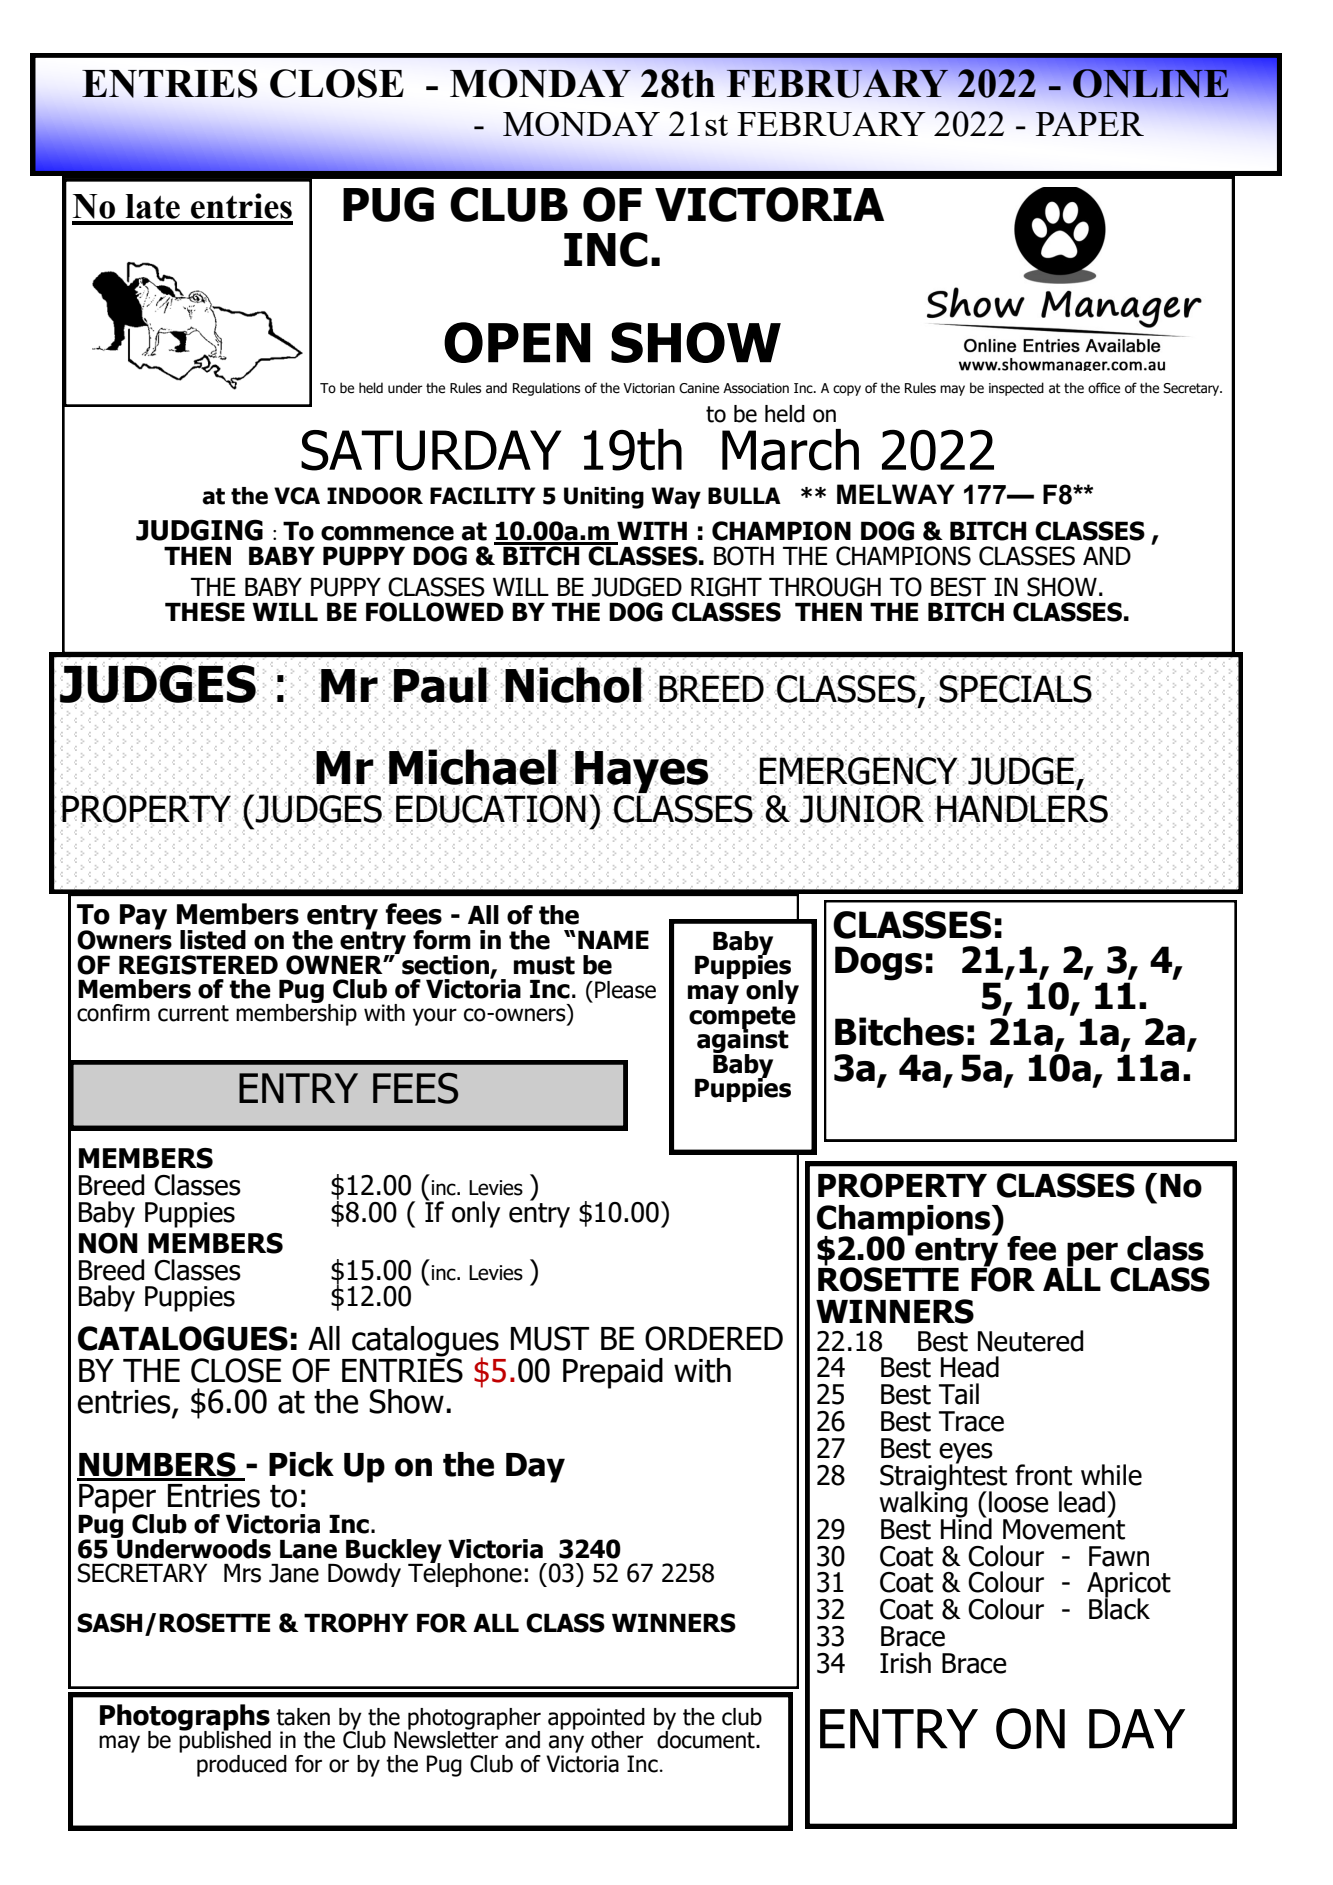  Describe the element at coordinates (879, 963) in the document. I see `Dogs` at that location.
